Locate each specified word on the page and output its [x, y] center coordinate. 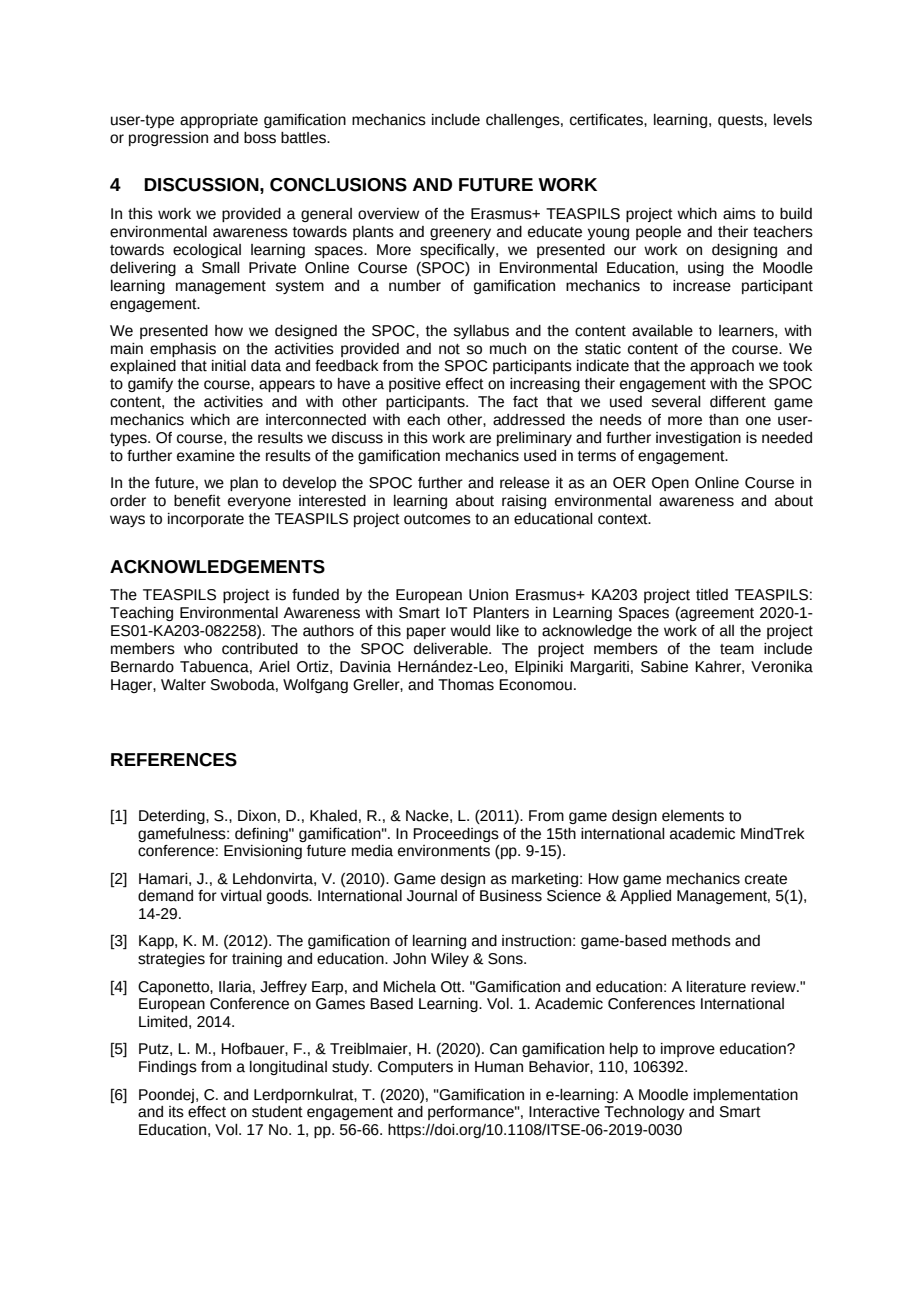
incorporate [206, 520]
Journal [432, 896]
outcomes [437, 519]
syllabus [481, 332]
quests [741, 121]
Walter [183, 685]
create [766, 879]
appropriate [219, 121]
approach [722, 367]
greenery [460, 234]
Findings [168, 1068]
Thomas [466, 685]
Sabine [664, 667]
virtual [241, 896]
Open [670, 484]
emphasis [183, 350]
